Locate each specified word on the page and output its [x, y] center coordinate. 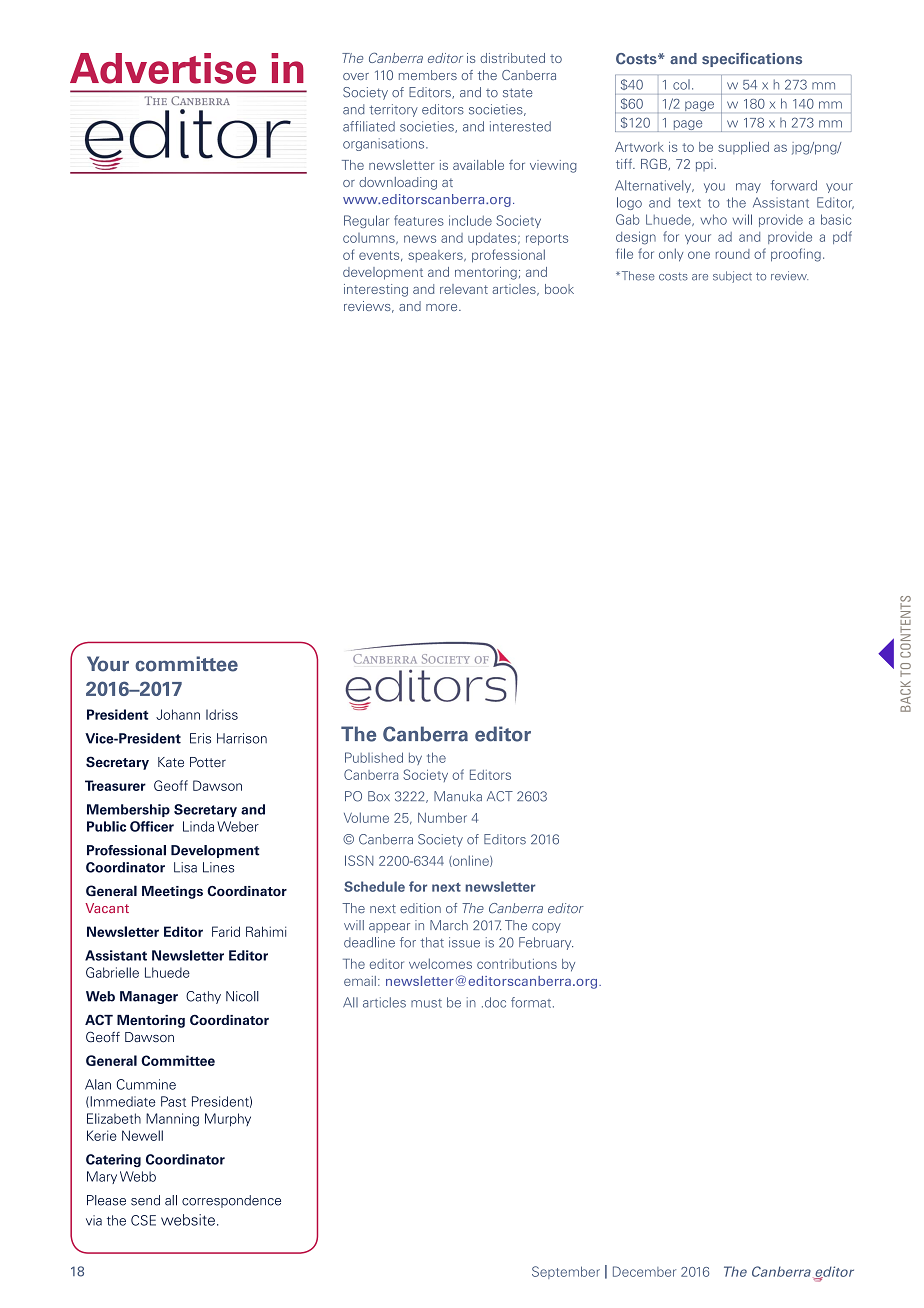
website [188, 1220]
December [644, 1271]
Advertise [163, 68]
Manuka [458, 796]
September [566, 1272]
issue [464, 942]
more [443, 307]
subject [732, 277]
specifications [752, 59]
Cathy [203, 997]
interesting [376, 290]
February [546, 943]
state [518, 93]
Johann [178, 714]
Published [374, 757]
